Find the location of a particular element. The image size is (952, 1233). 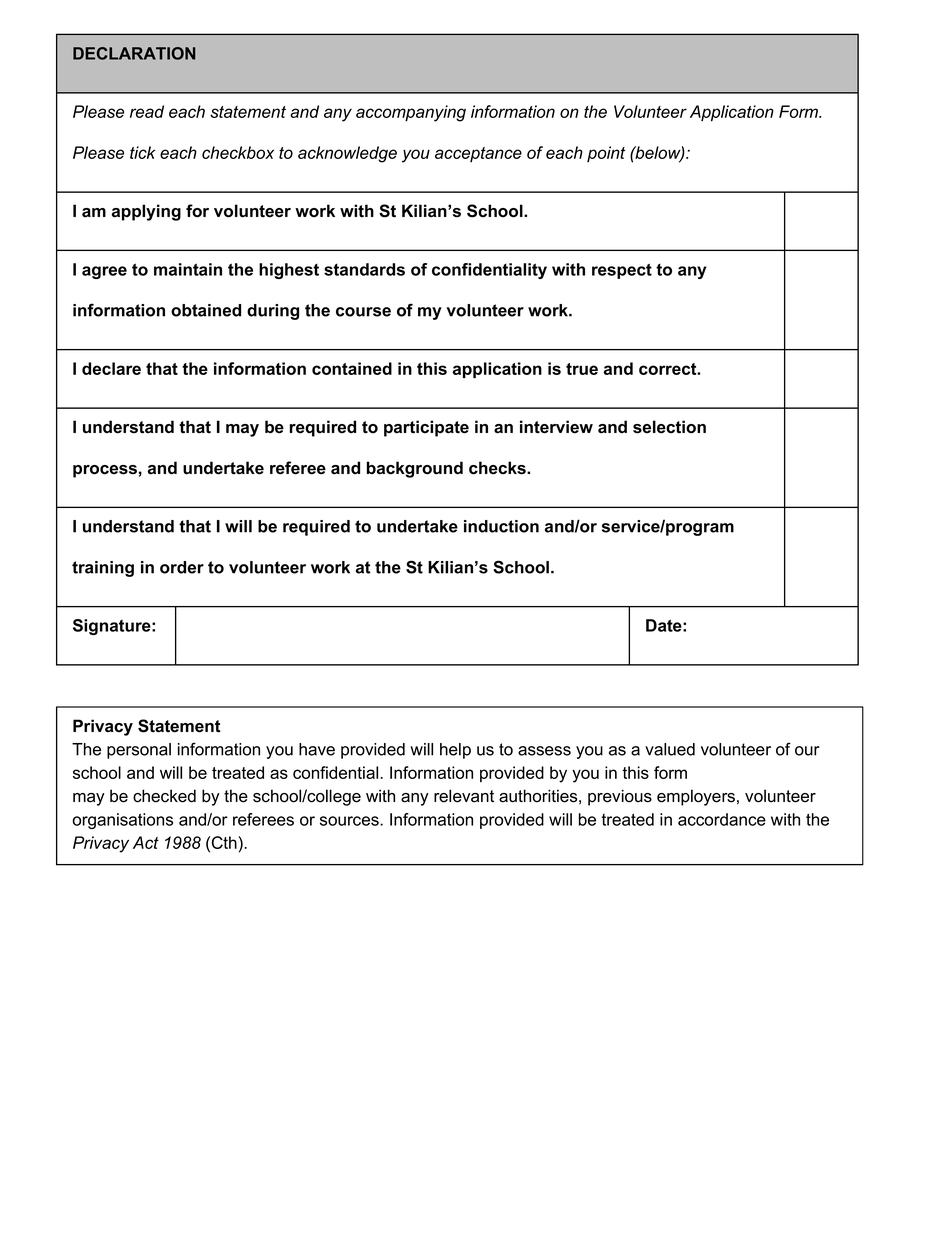

valued is located at coordinates (670, 749).
